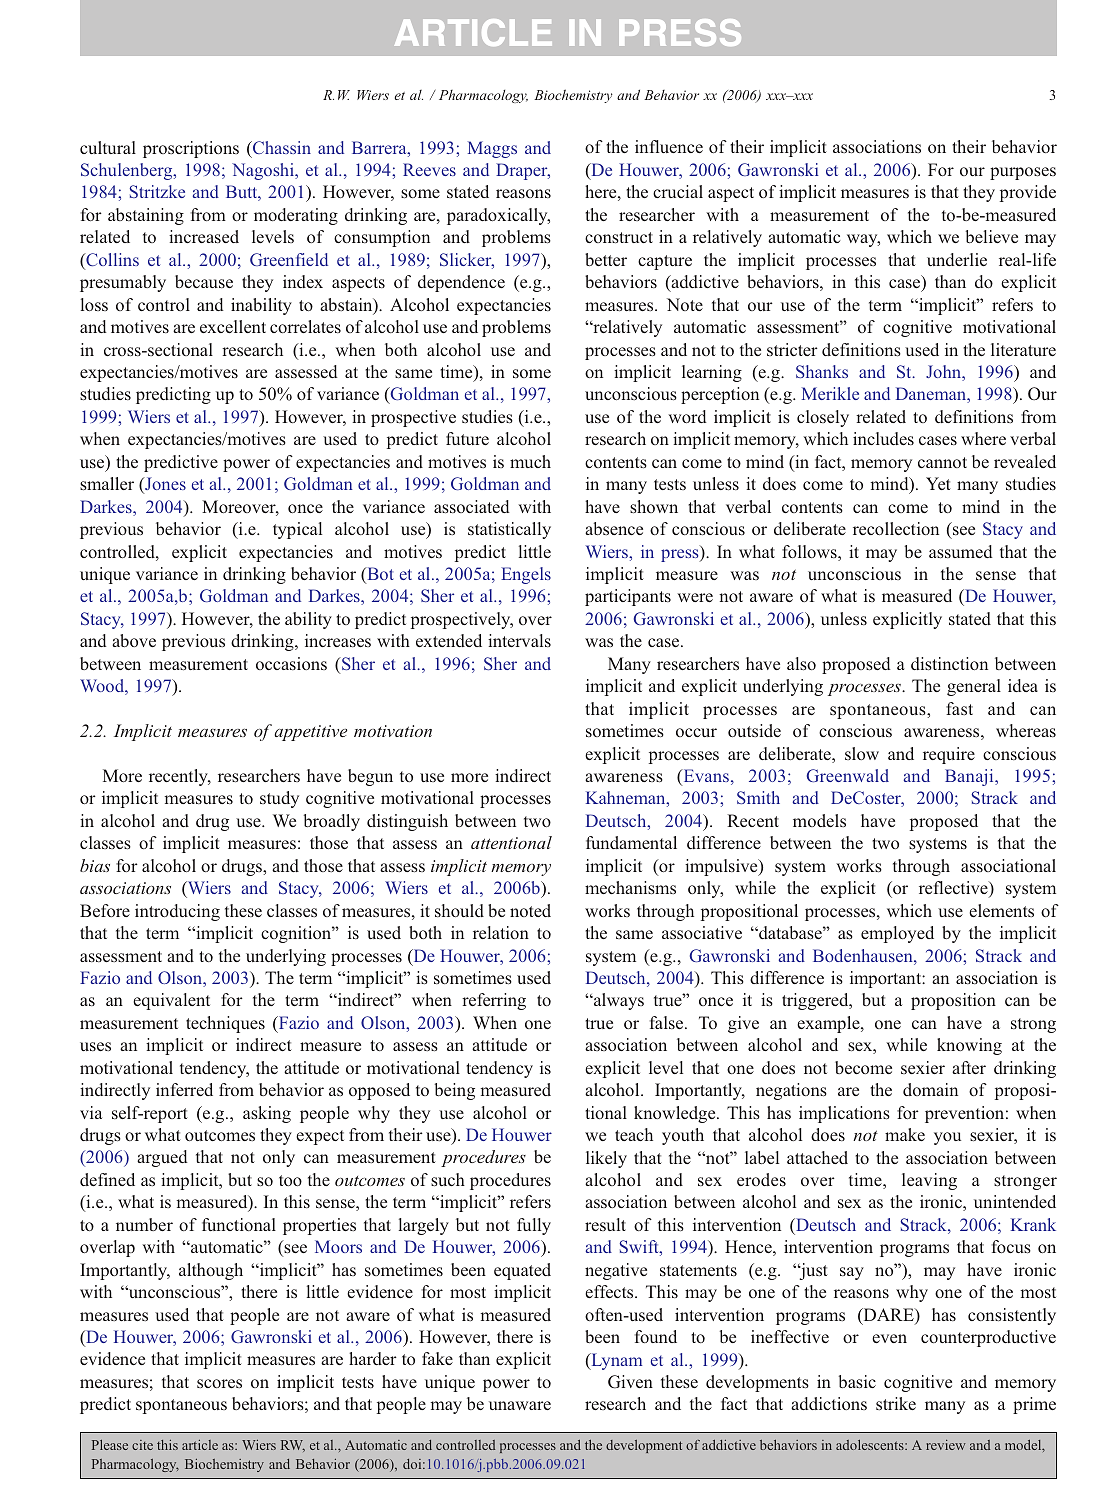  Describe the element at coordinates (631, 842) in the page. I see `fundamental` at that location.
